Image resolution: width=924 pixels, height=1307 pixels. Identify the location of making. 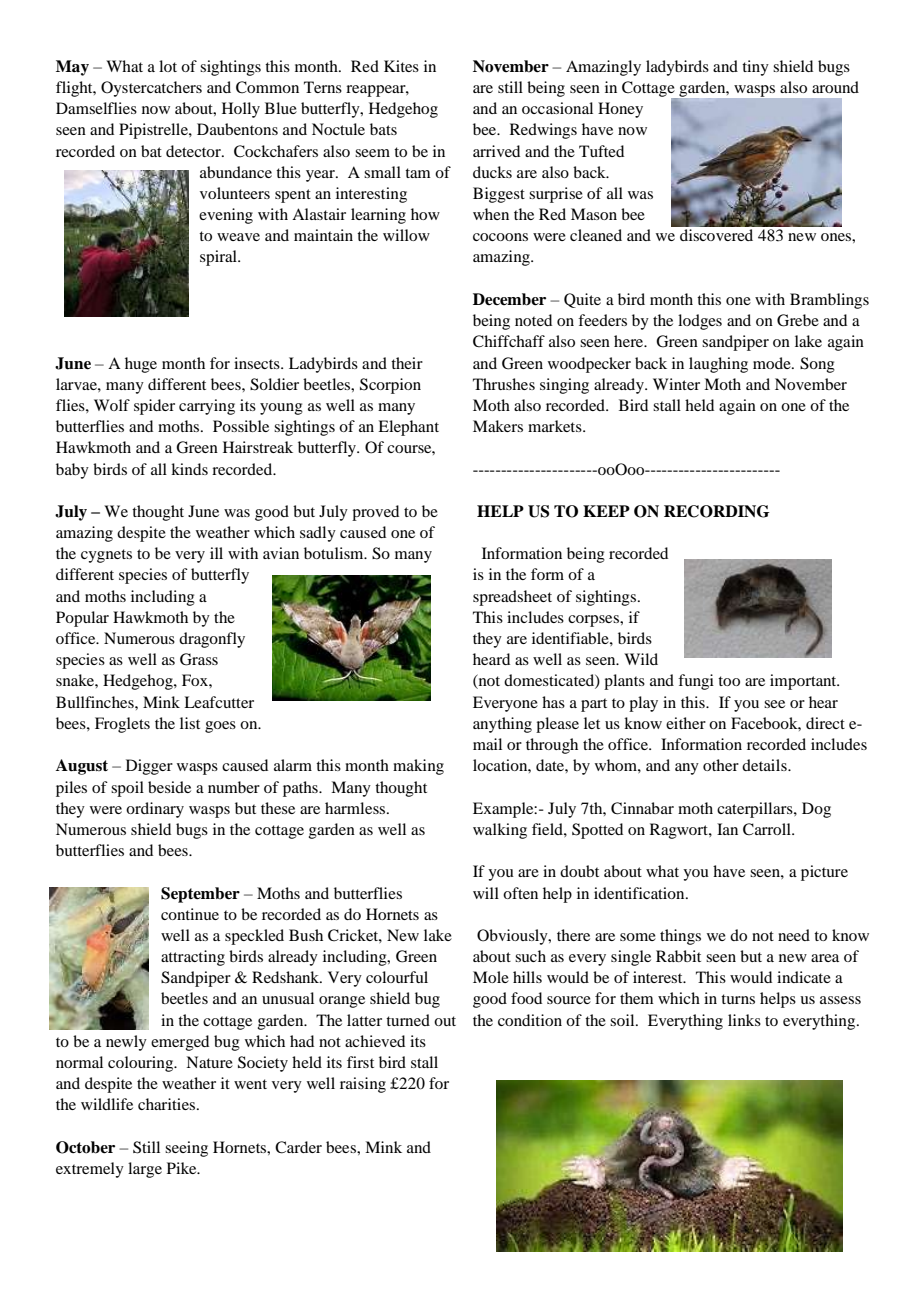
(418, 767).
